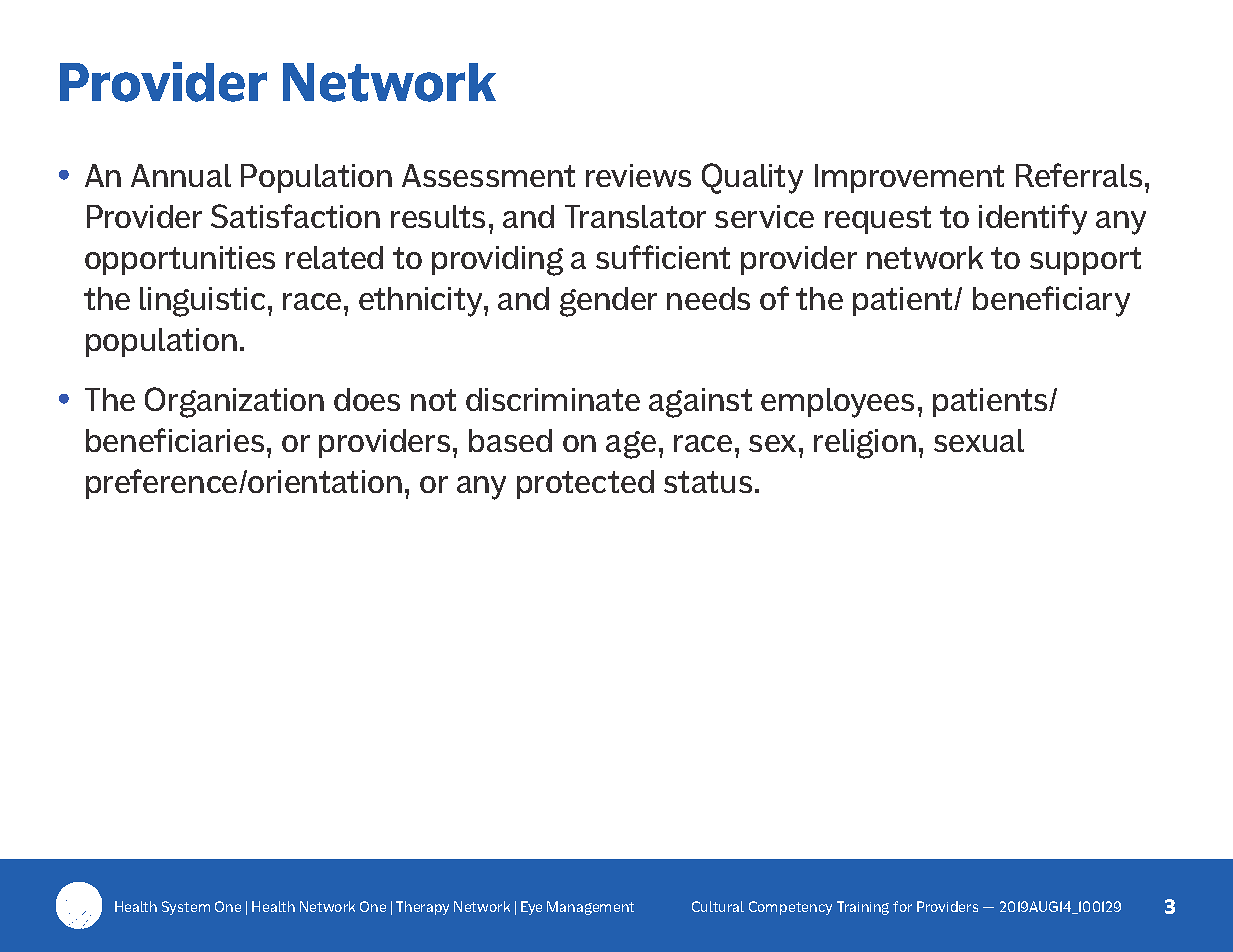 The height and width of the screenshot is (952, 1233). Describe the element at coordinates (979, 440) in the screenshot. I see `sexual` at that location.
